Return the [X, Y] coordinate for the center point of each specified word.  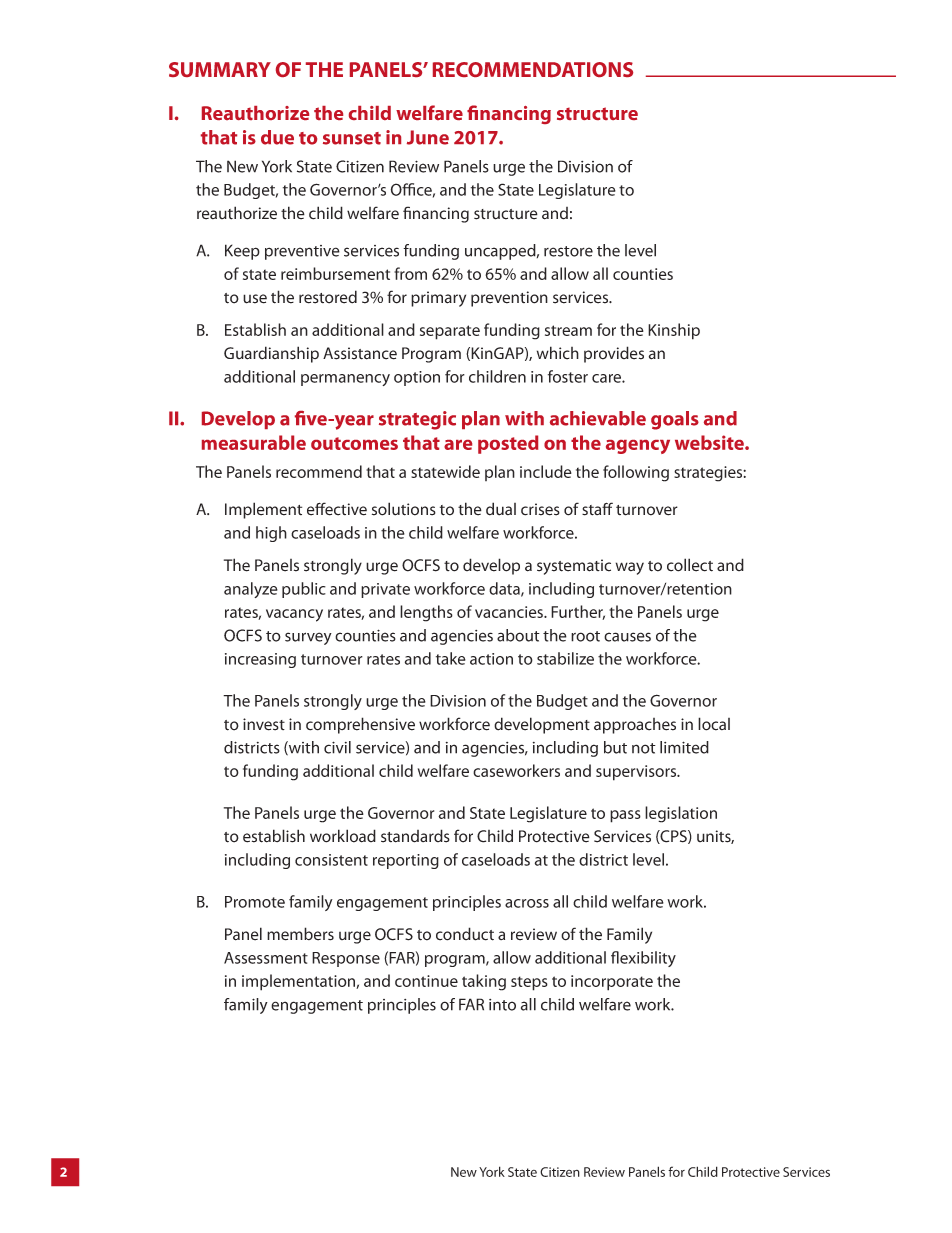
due [277, 137]
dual [501, 509]
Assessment [266, 958]
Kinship [674, 331]
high [271, 534]
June [428, 137]
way [630, 568]
